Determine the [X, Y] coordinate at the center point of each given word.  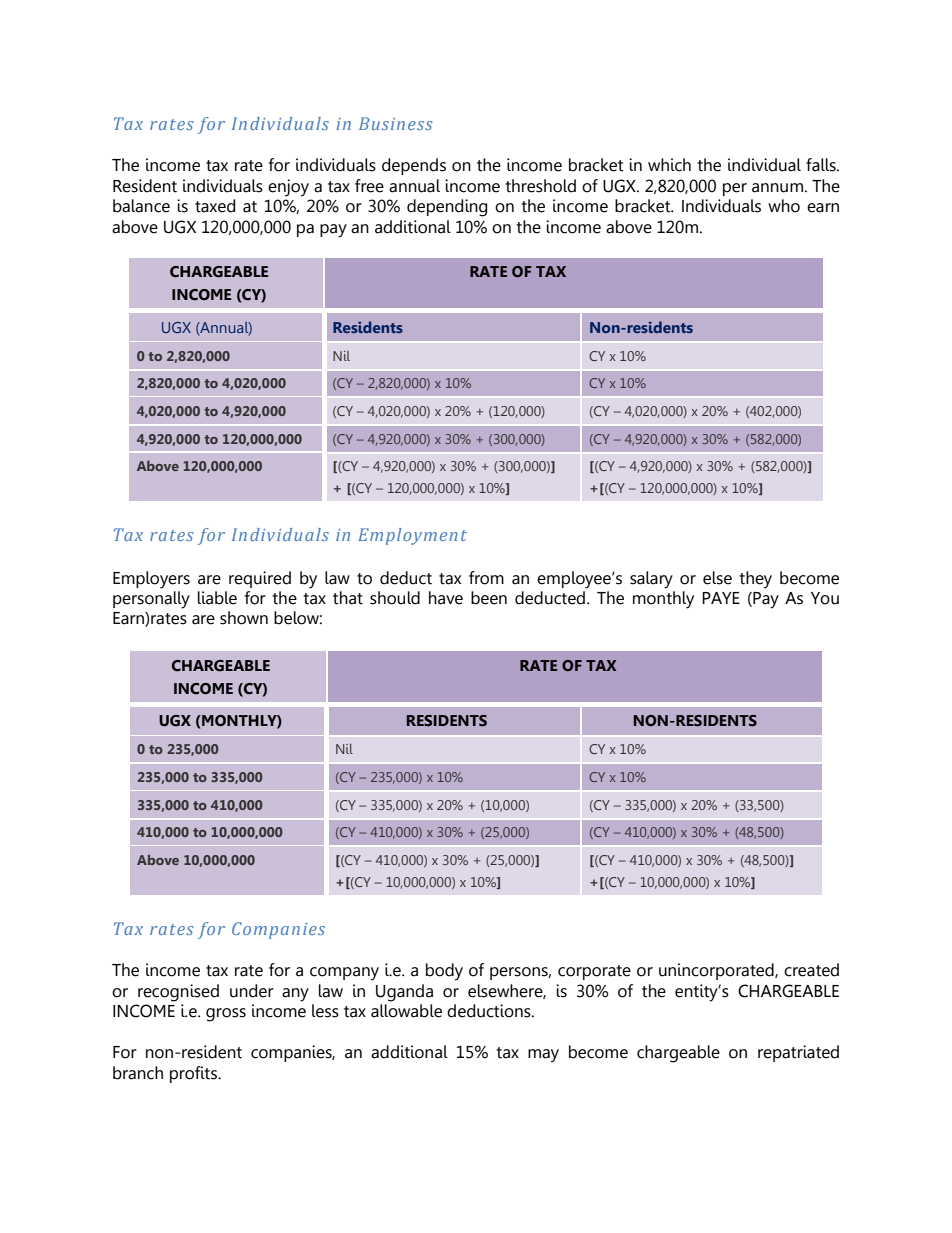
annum [777, 188]
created [811, 970]
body [444, 972]
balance [141, 206]
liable [217, 598]
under [252, 991]
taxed [215, 206]
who [784, 206]
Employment [412, 536]
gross [226, 1015]
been [489, 598]
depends [414, 166]
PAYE [721, 598]
